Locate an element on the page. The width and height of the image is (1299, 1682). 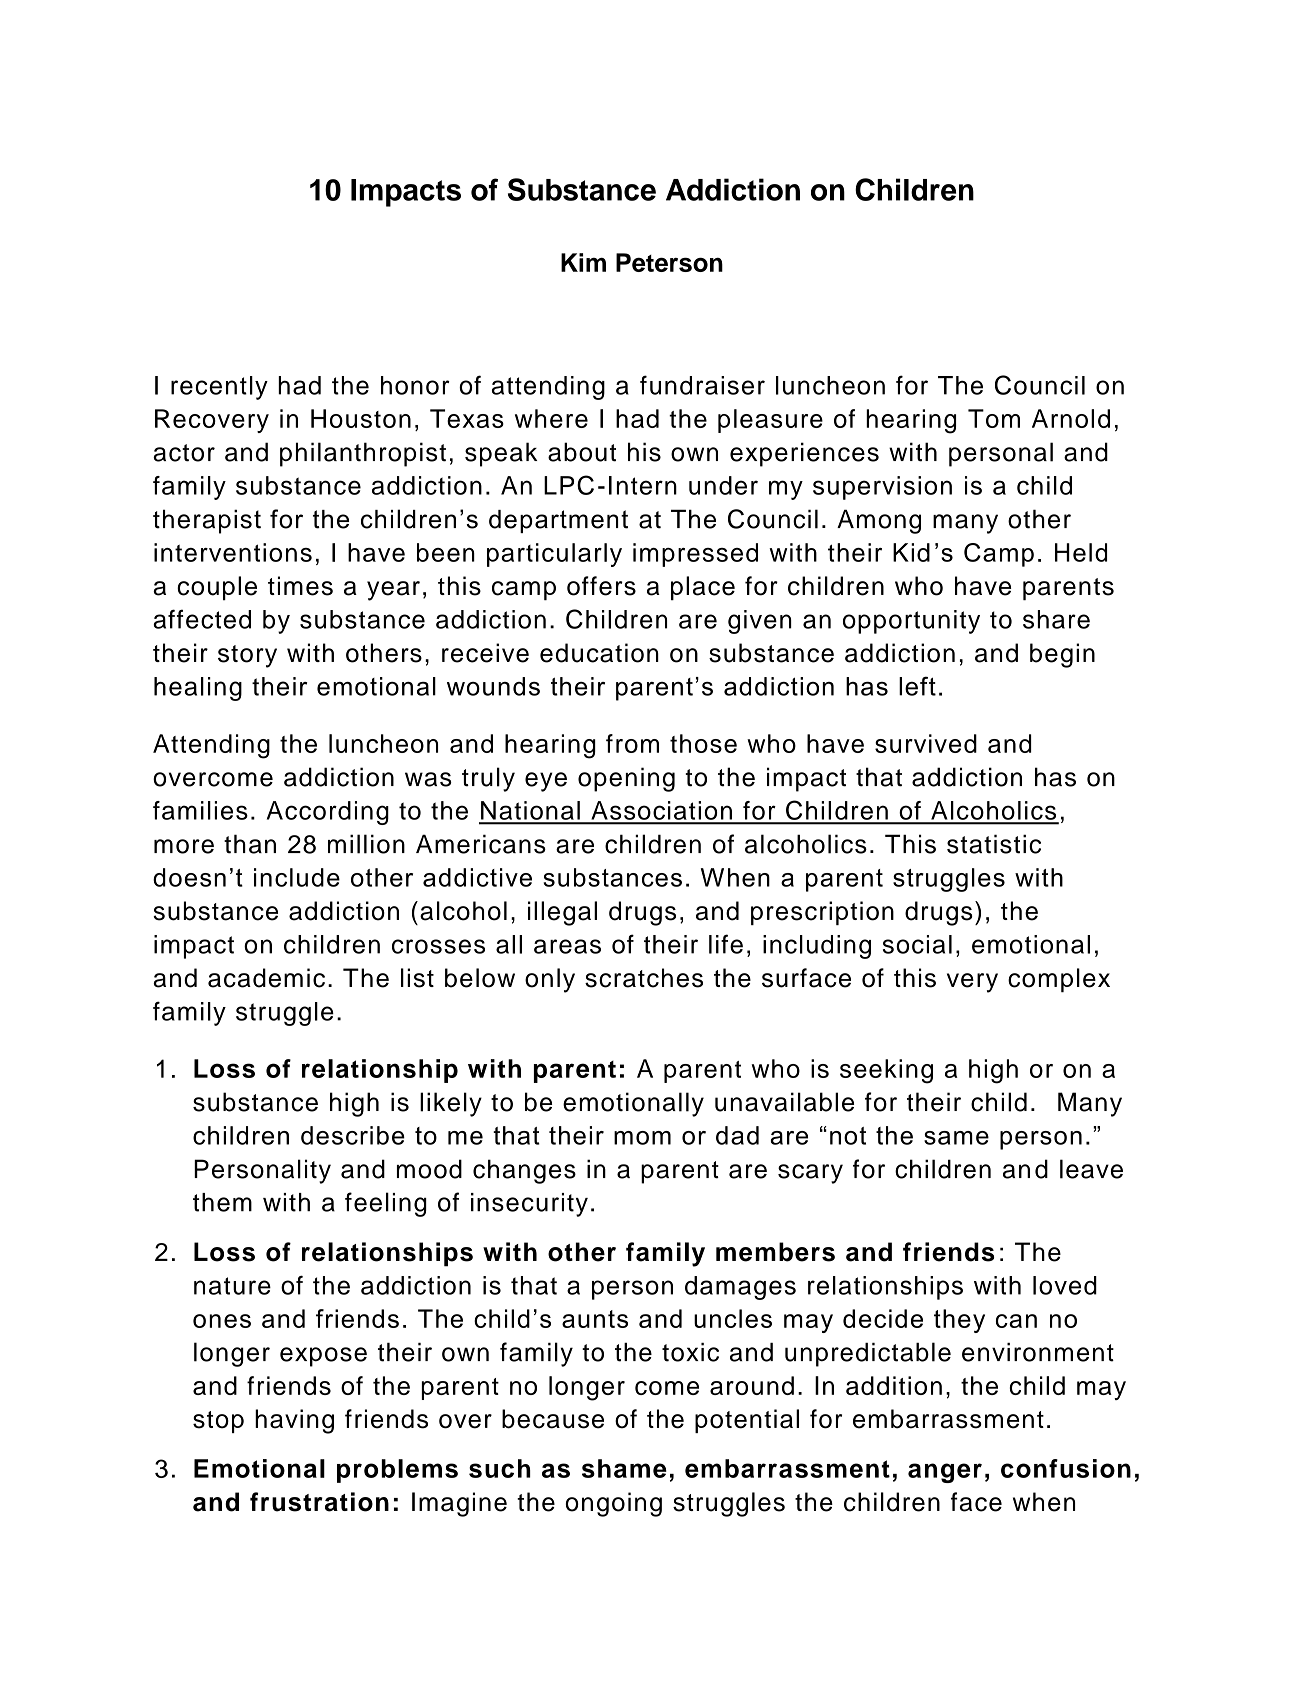
frustration is located at coordinates (319, 1502).
